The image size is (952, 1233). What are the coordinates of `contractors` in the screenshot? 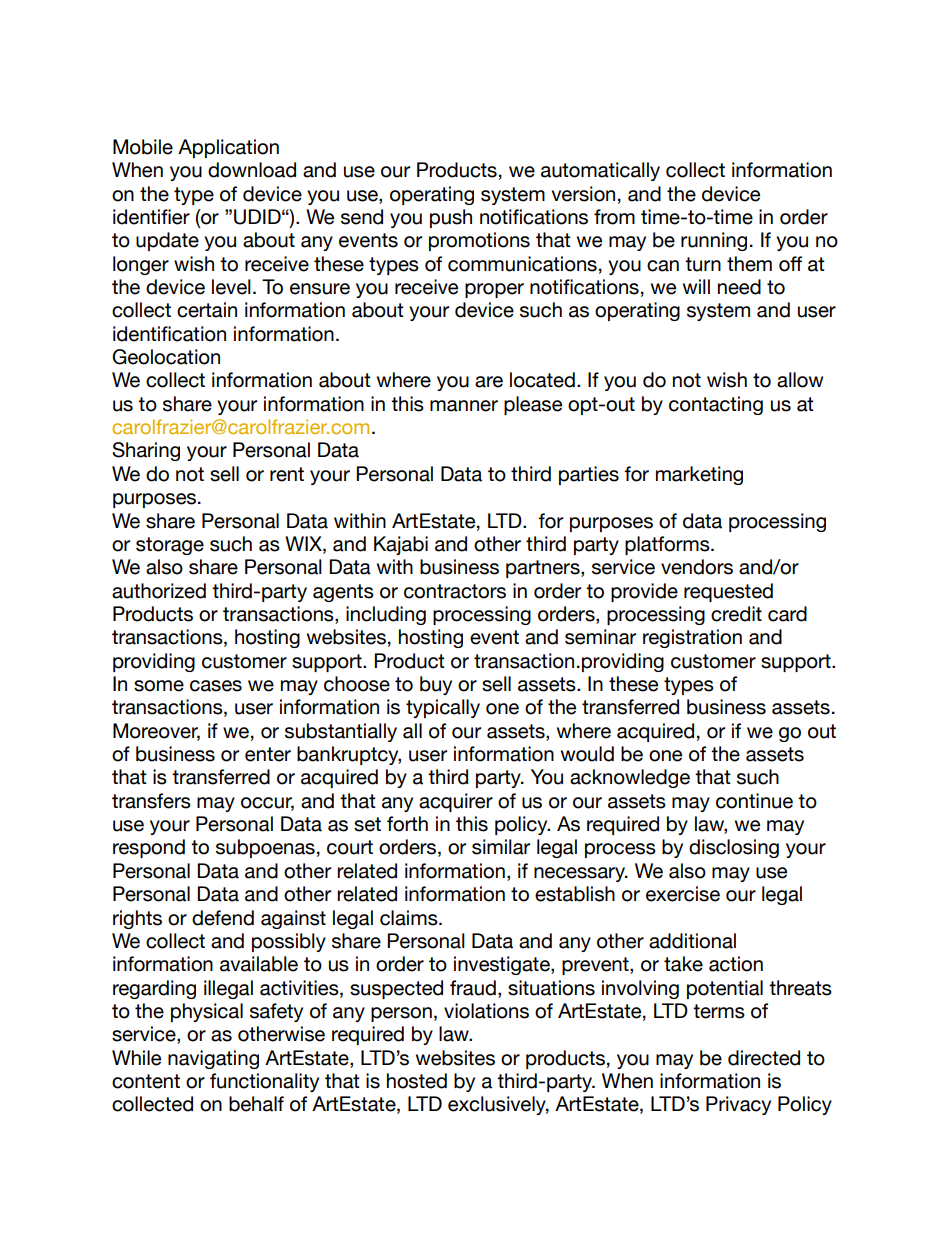 It's located at (455, 591).
